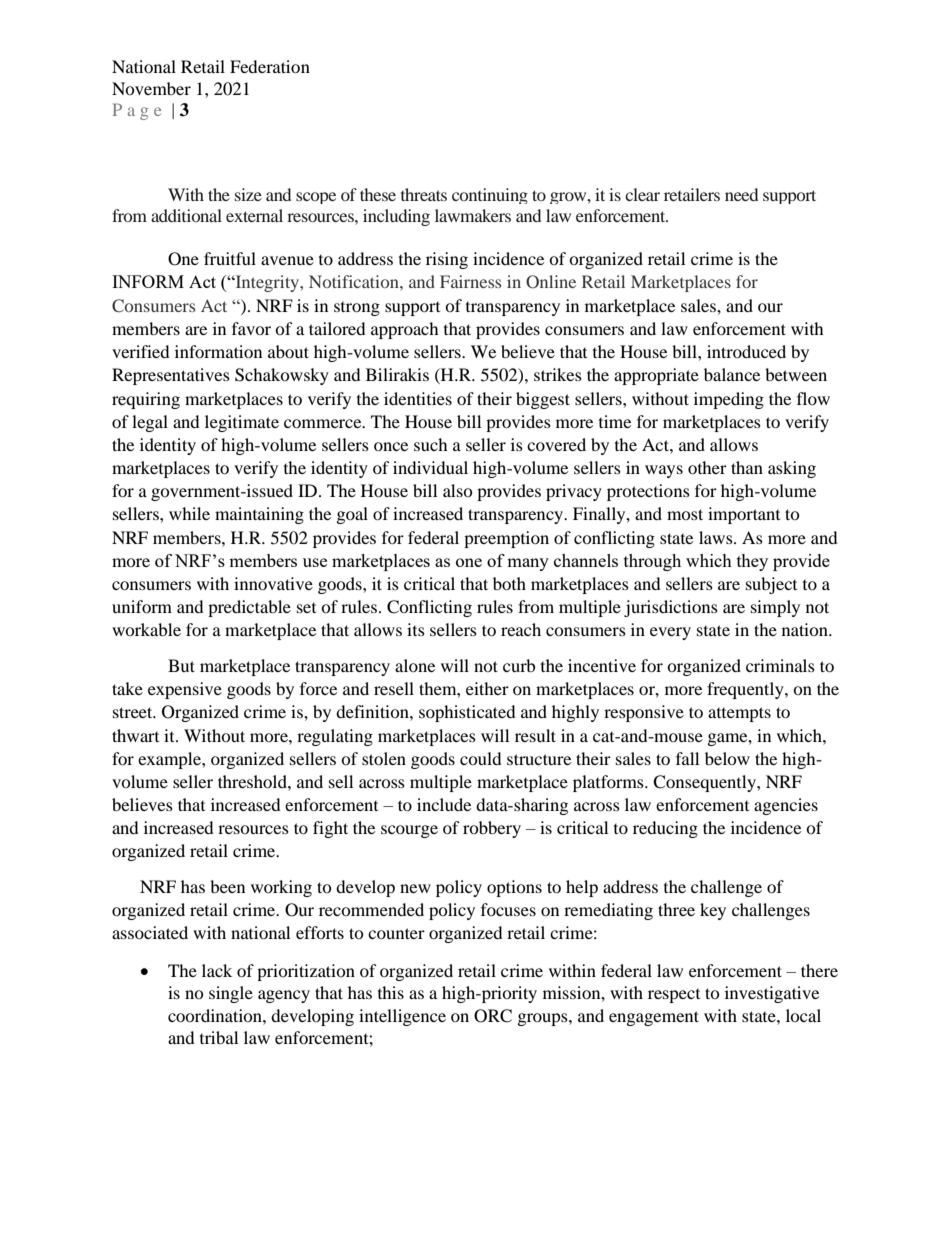  I want to click on Fairness, so click(470, 281).
